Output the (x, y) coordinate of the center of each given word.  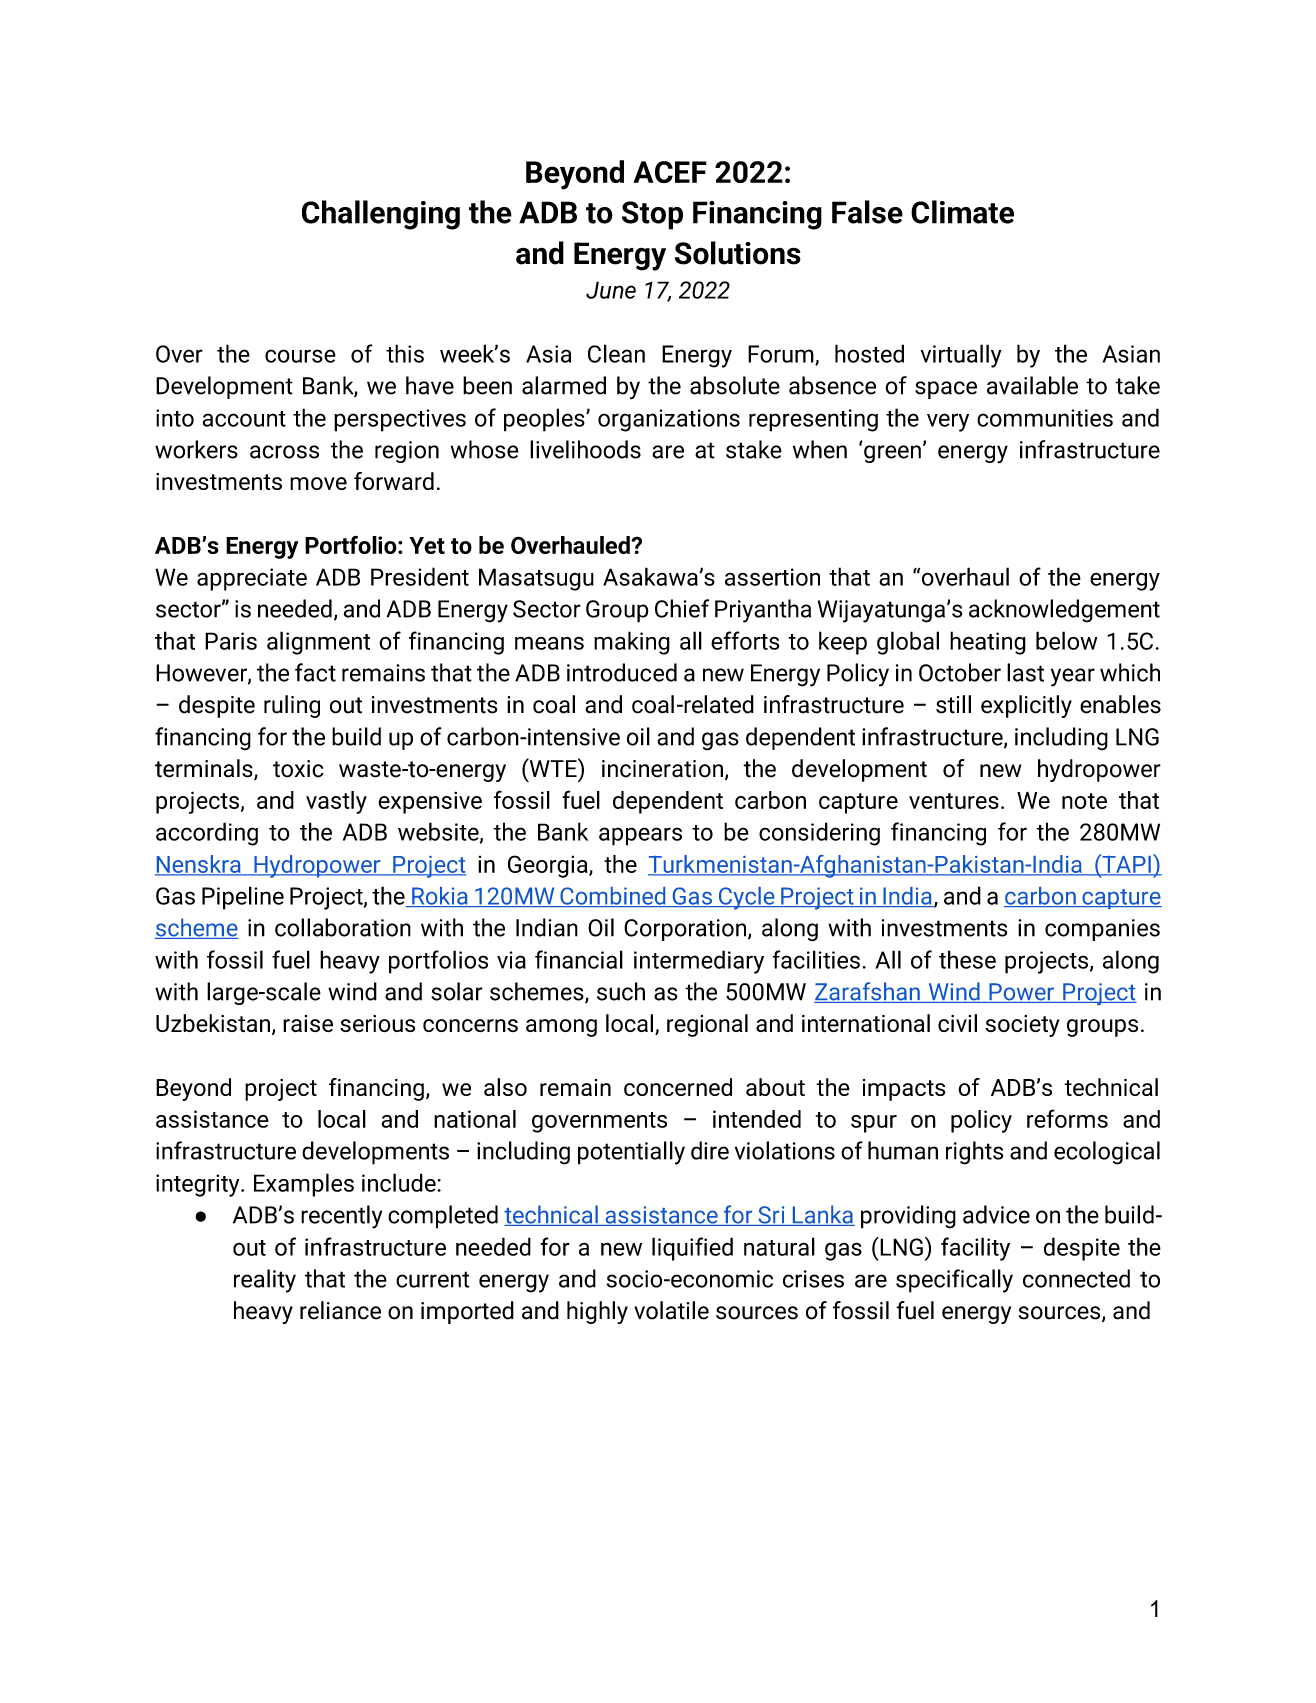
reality (265, 1281)
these (967, 959)
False (867, 212)
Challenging (381, 215)
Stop (652, 215)
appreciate (252, 579)
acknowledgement (1064, 611)
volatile (671, 1310)
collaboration (343, 927)
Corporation (686, 930)
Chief (682, 608)
